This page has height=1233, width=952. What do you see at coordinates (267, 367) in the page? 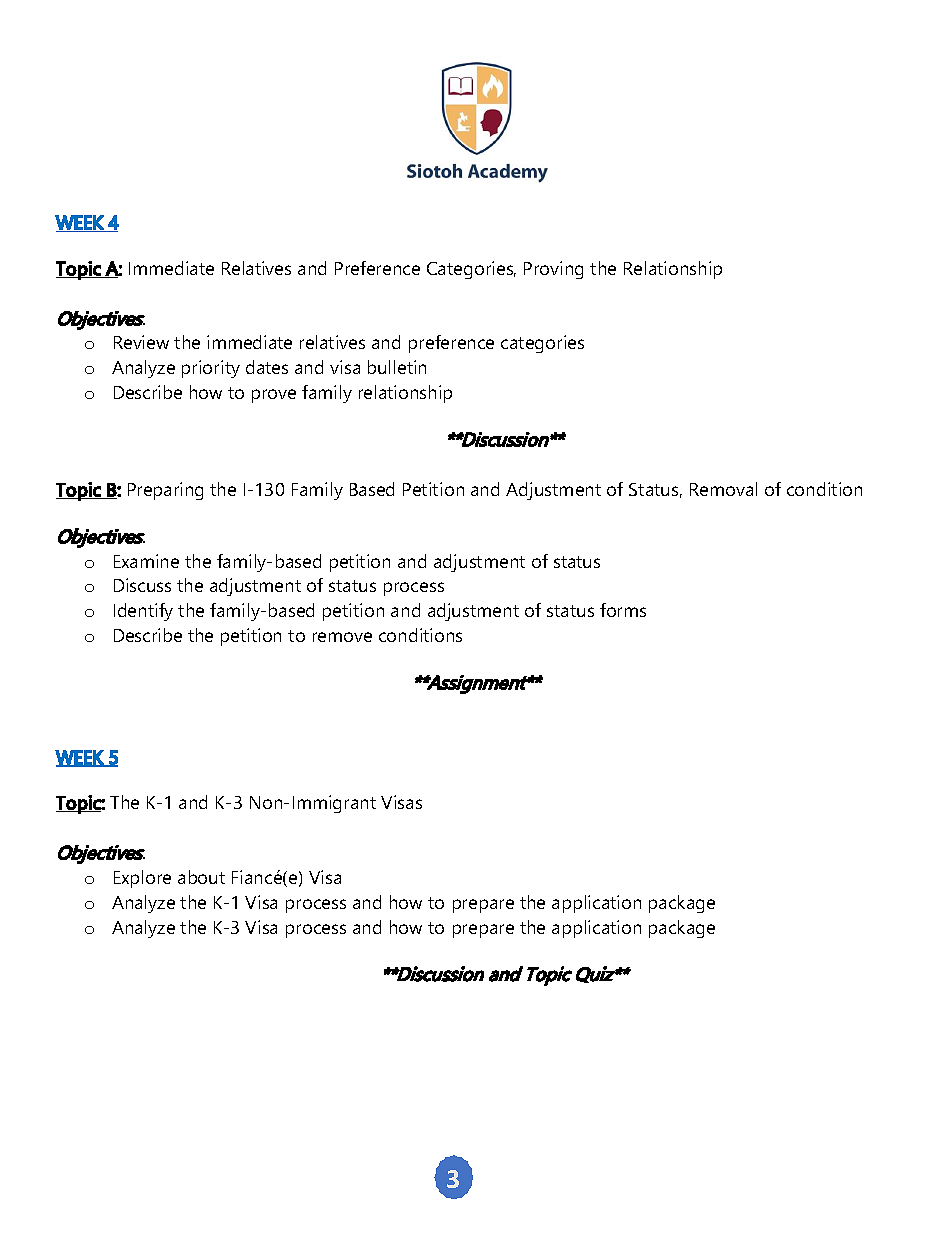
I see `dates` at bounding box center [267, 367].
